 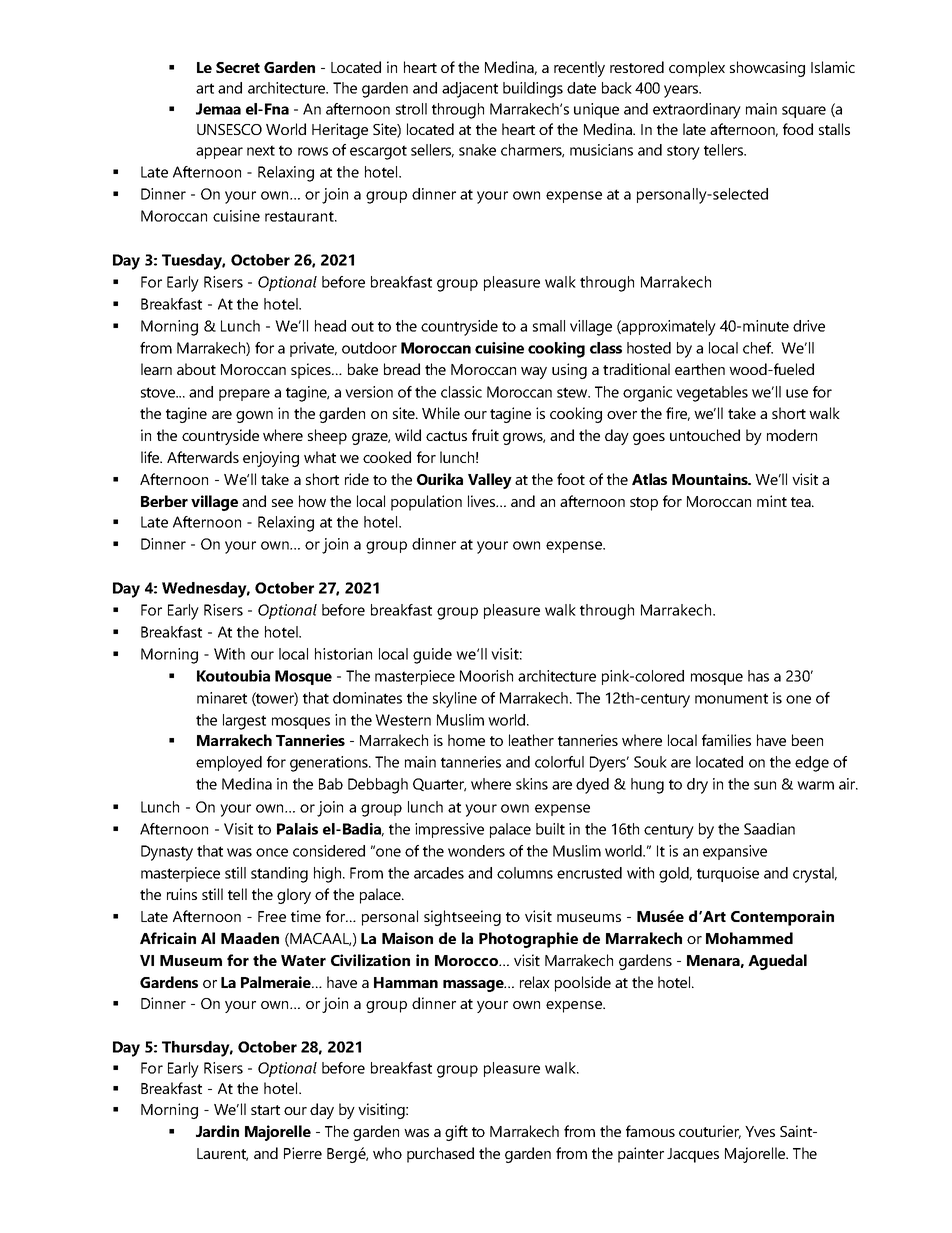 What do you see at coordinates (238, 67) in the image?
I see `Secret` at bounding box center [238, 67].
